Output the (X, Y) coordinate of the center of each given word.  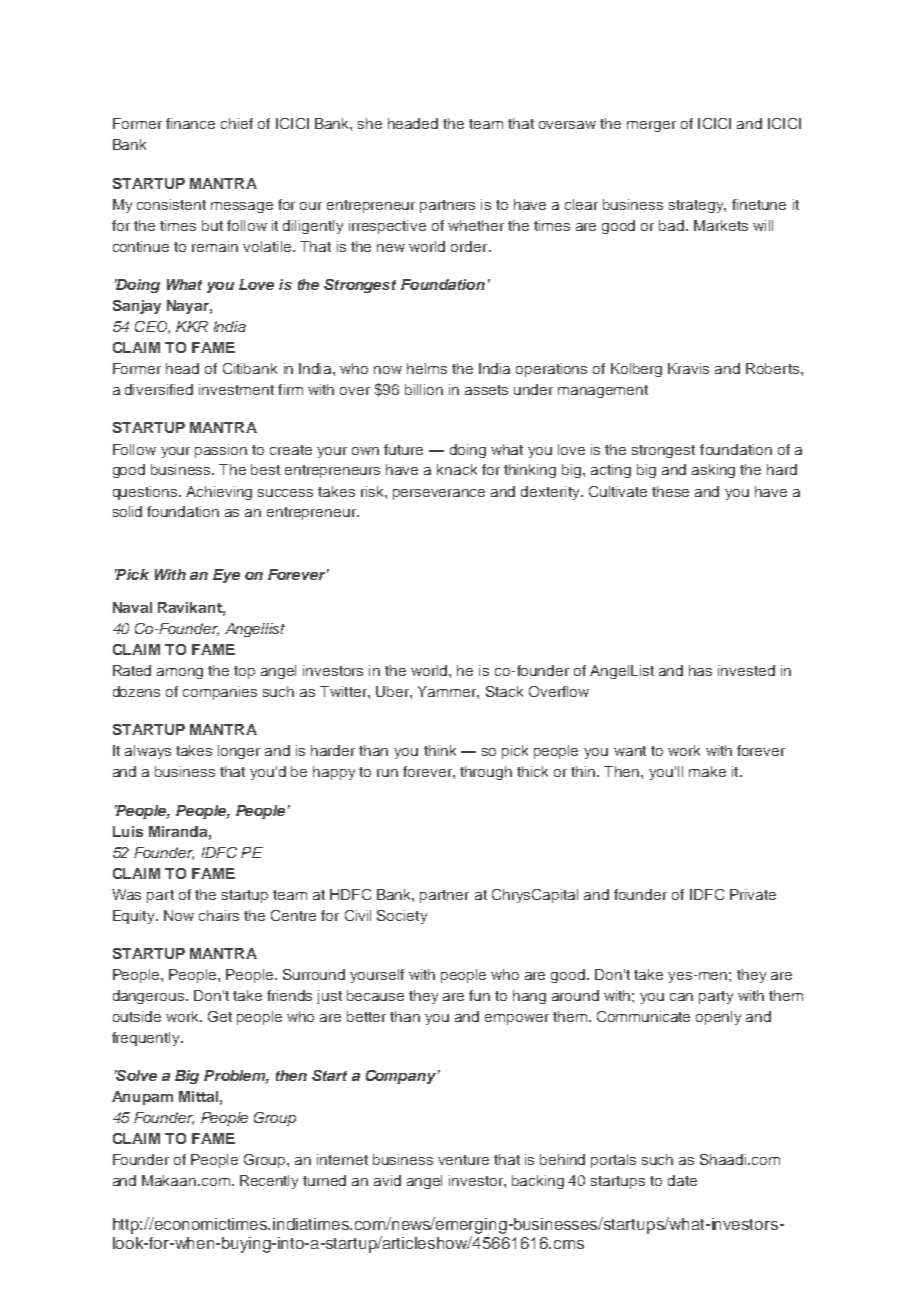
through (486, 773)
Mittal (198, 1096)
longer (239, 752)
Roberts (774, 368)
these (670, 491)
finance (190, 123)
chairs (219, 915)
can (681, 997)
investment (236, 389)
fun (479, 995)
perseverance (439, 494)
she (370, 123)
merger (651, 126)
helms (427, 368)
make (707, 771)
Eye (226, 576)
